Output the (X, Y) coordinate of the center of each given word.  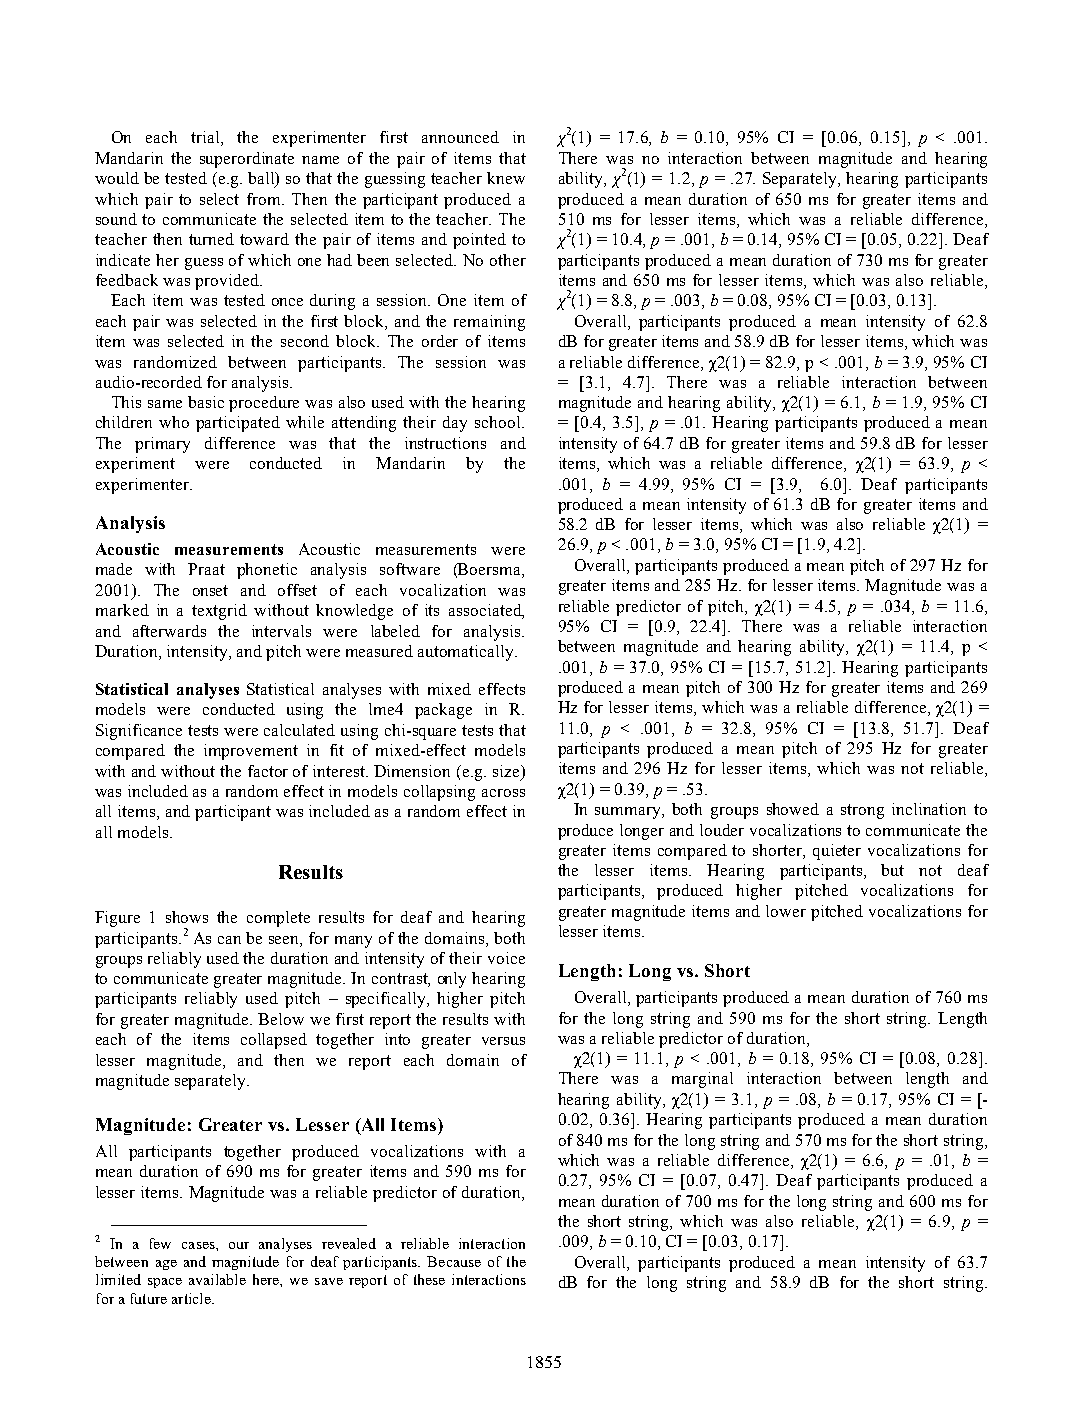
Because (454, 1261)
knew (506, 178)
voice (506, 958)
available (217, 1279)
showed (793, 809)
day (455, 424)
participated (238, 424)
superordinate (247, 160)
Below (281, 1019)
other (508, 260)
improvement (251, 752)
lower (786, 911)
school (499, 422)
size (507, 771)
